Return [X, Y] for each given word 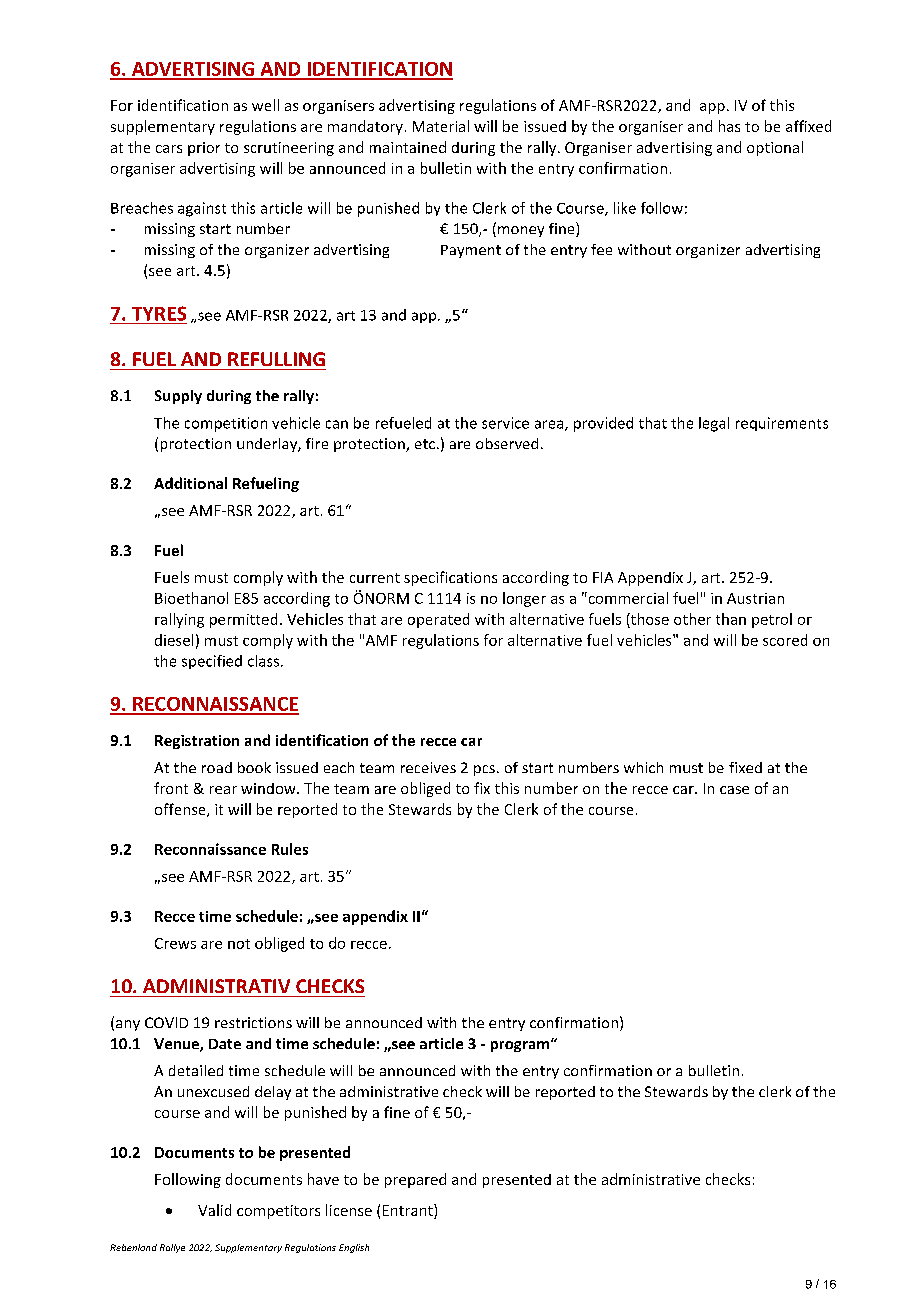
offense [181, 810]
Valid [214, 1210]
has [729, 126]
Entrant [409, 1211]
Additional [190, 483]
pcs [484, 770]
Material [441, 126]
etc [425, 444]
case [734, 790]
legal [714, 424]
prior [204, 149]
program [521, 1046]
